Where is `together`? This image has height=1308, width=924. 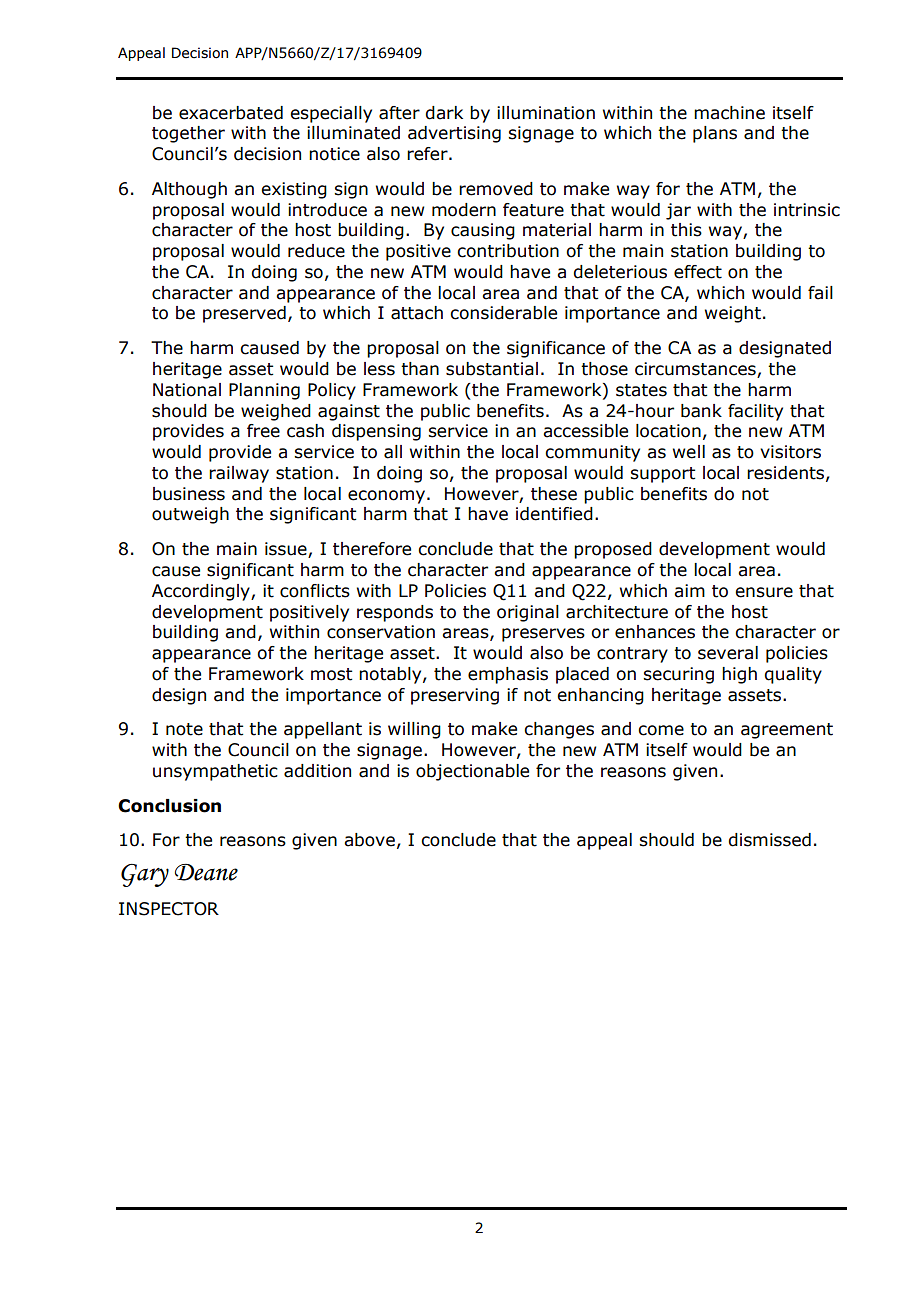
together is located at coordinates (188, 134).
